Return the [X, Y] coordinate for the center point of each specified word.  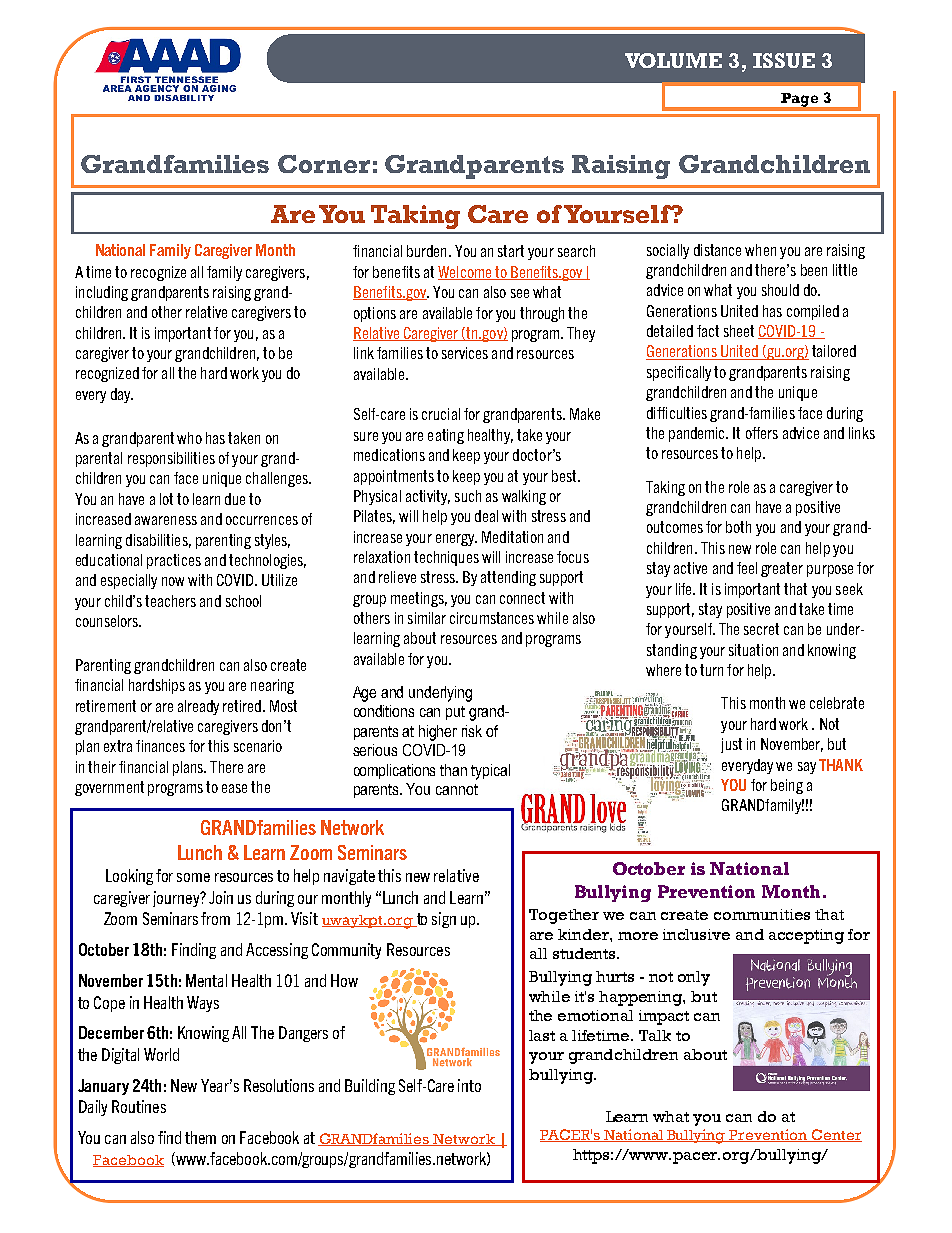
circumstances [492, 618]
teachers [170, 601]
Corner [324, 164]
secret [761, 629]
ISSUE [784, 60]
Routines [139, 1106]
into [469, 1085]
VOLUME [673, 60]
